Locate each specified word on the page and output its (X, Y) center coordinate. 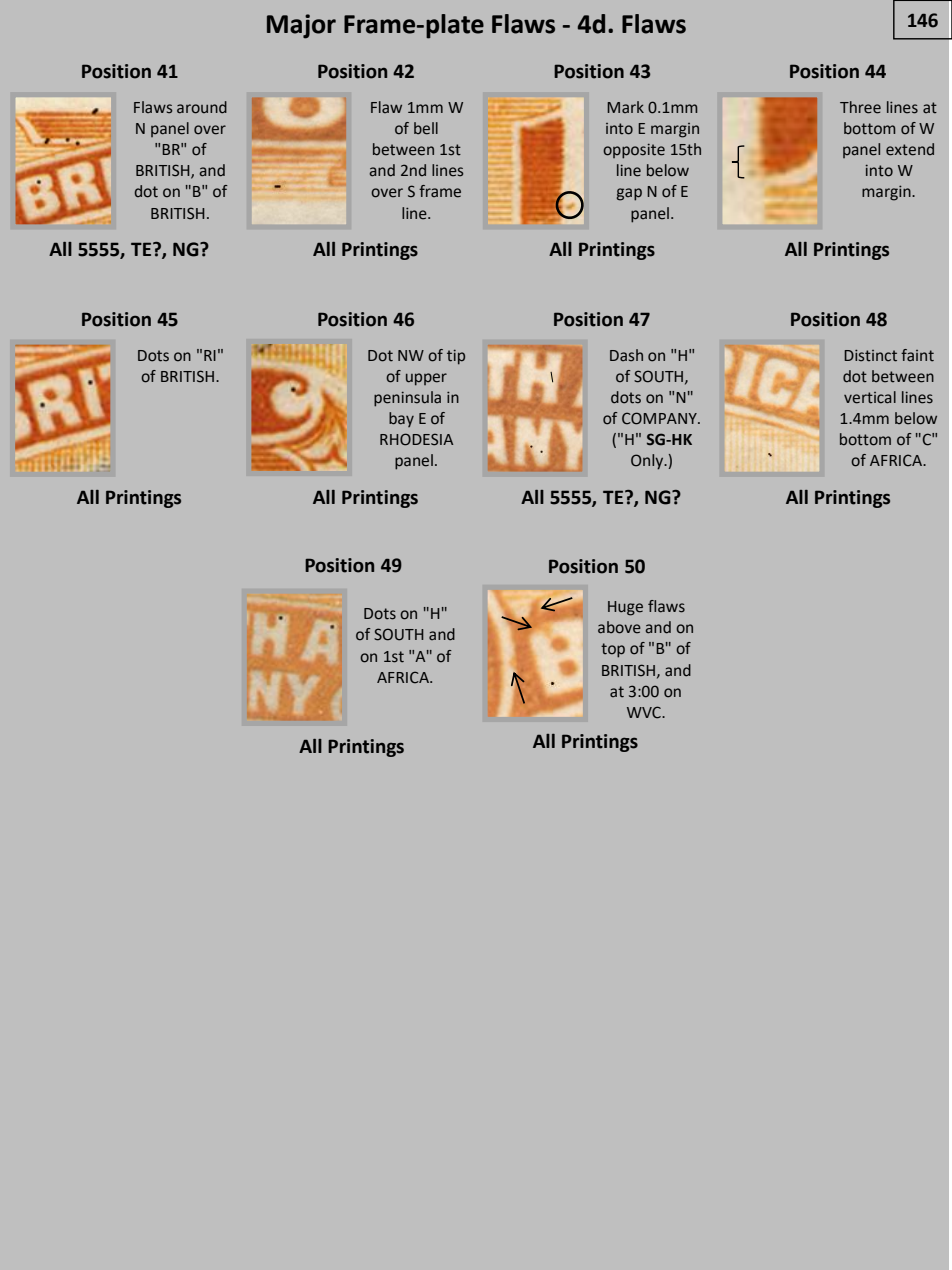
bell (426, 128)
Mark (625, 107)
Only (648, 462)
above (619, 627)
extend (910, 149)
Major (301, 26)
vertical (870, 397)
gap (629, 194)
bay (401, 419)
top (613, 650)
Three (860, 107)
